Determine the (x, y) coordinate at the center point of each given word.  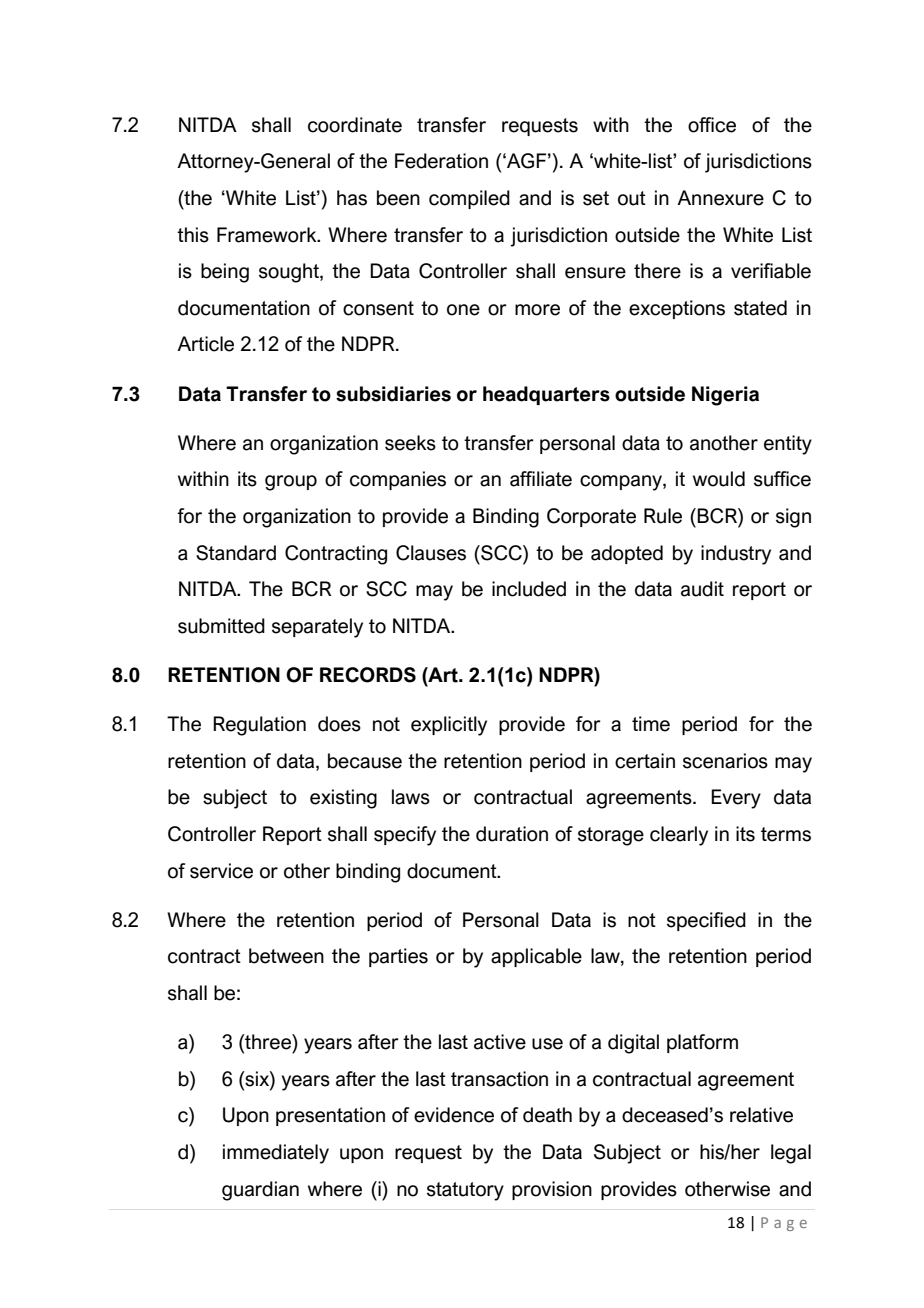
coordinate (355, 125)
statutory (465, 1191)
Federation (441, 161)
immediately (276, 1154)
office (712, 125)
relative (761, 1115)
